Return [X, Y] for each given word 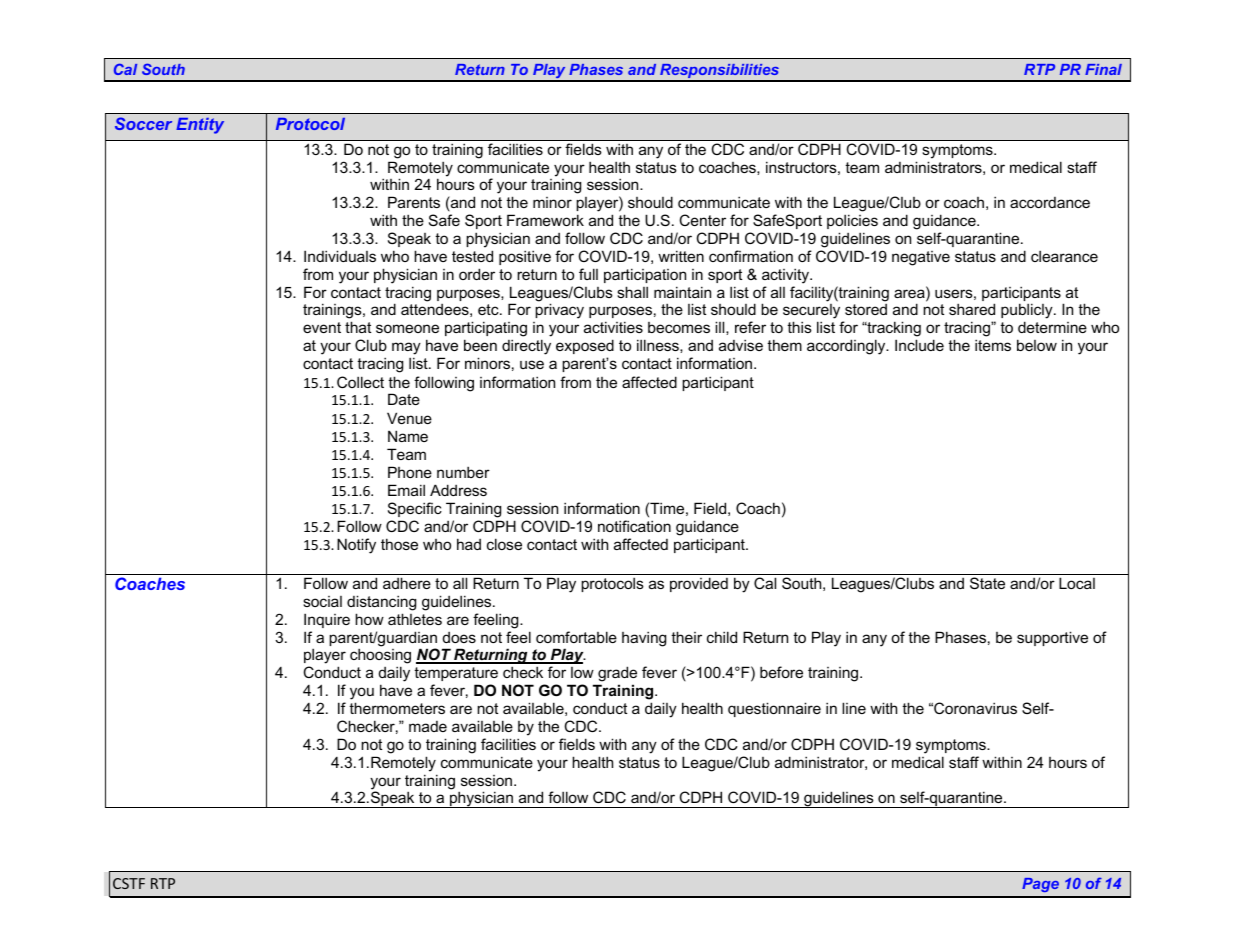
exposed [585, 346]
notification [634, 526]
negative [921, 258]
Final [1103, 69]
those [399, 544]
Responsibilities [720, 72]
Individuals [340, 256]
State [987, 583]
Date [404, 399]
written [681, 256]
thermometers [397, 708]
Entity [200, 126]
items [993, 345]
